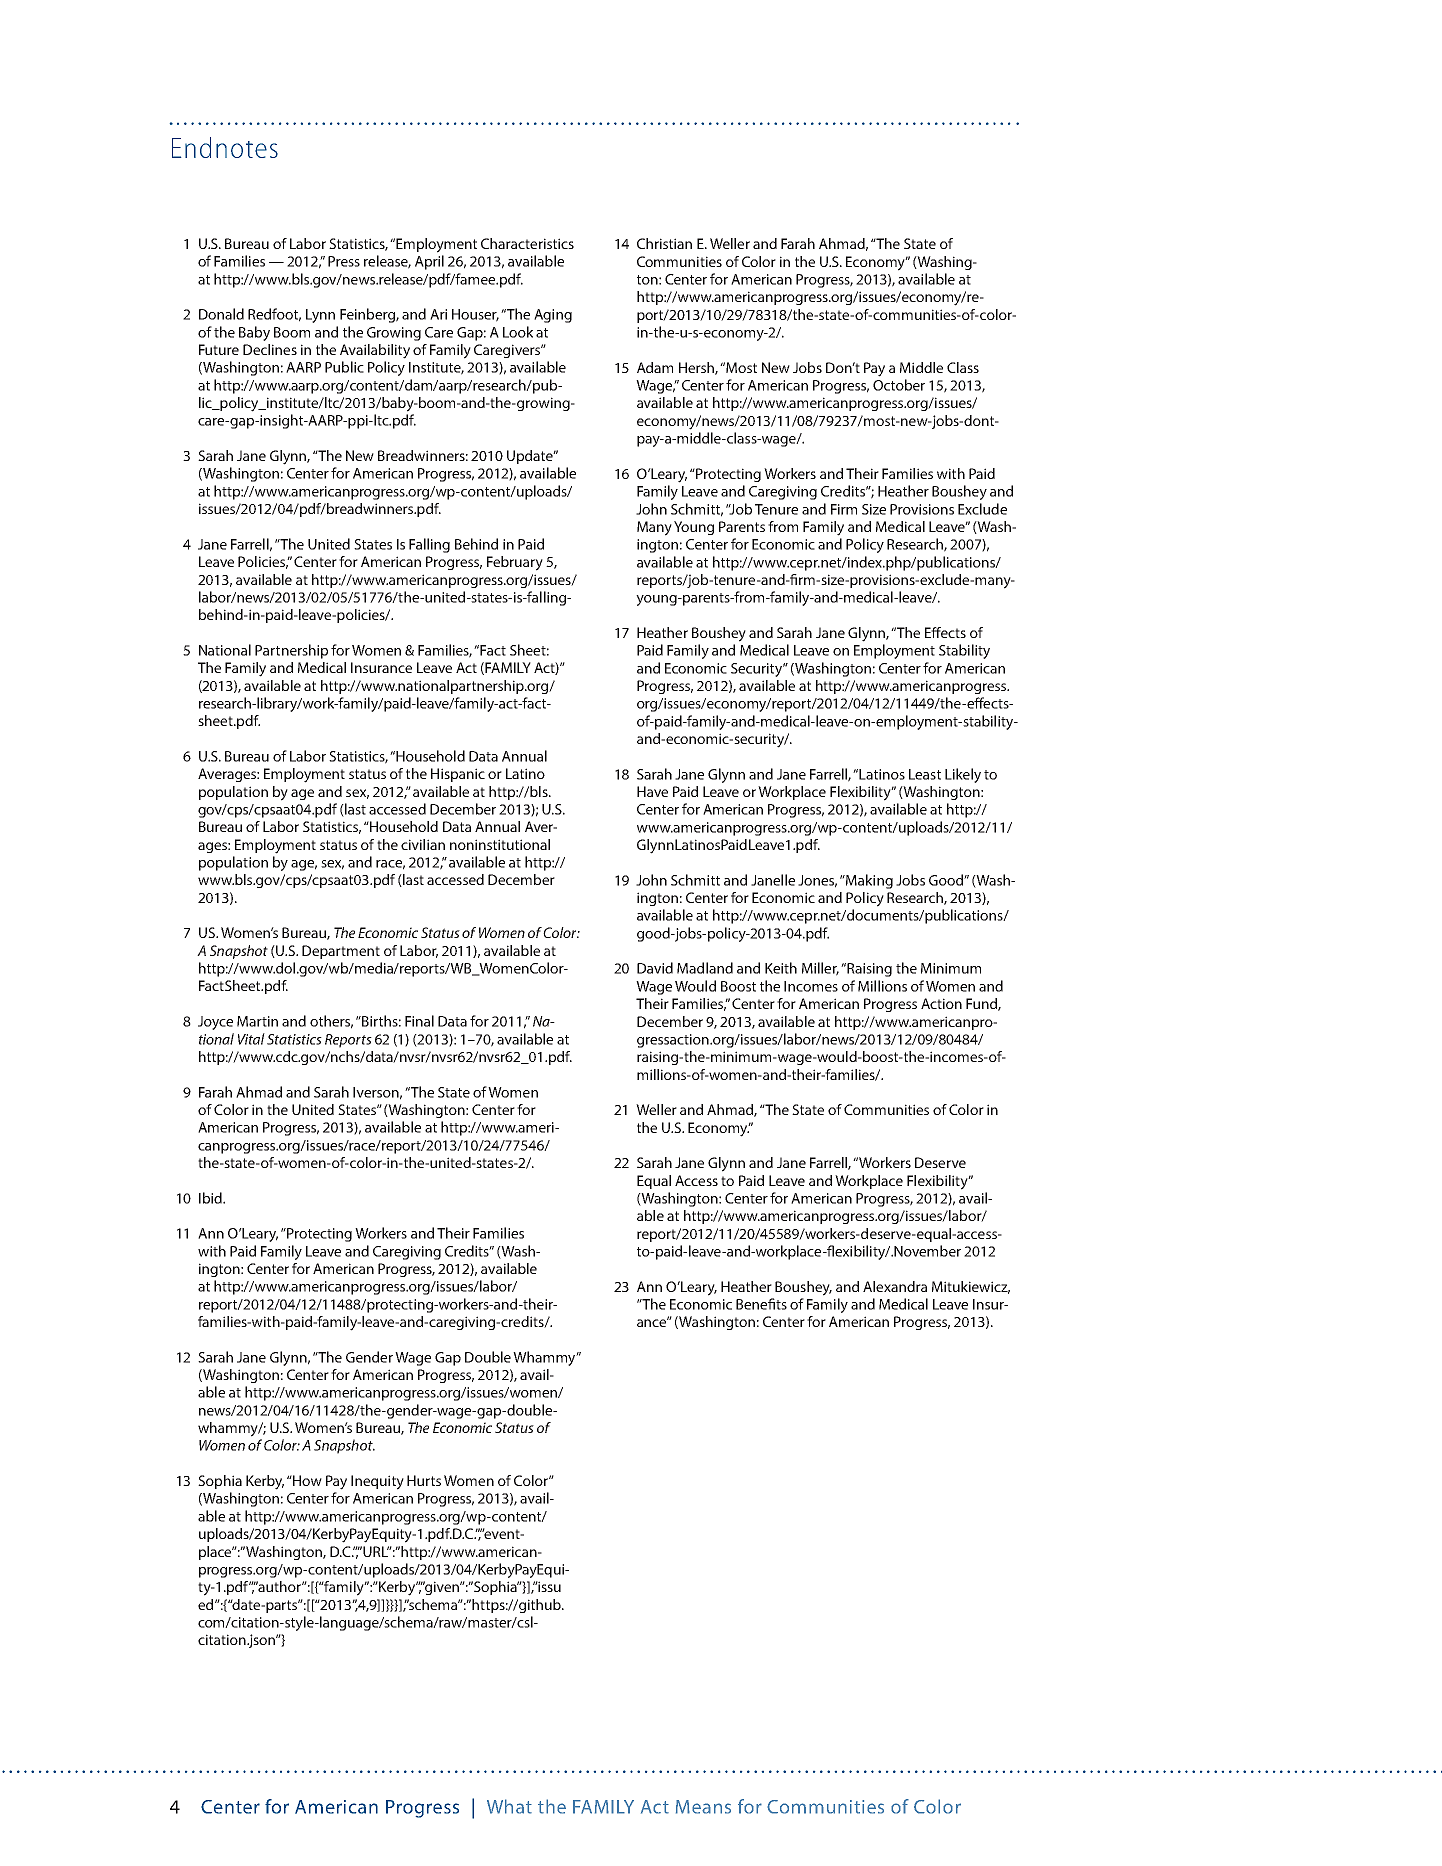 This document has height=1866, width=1442. What do you see at coordinates (509, 1806) in the document?
I see `What` at bounding box center [509, 1806].
